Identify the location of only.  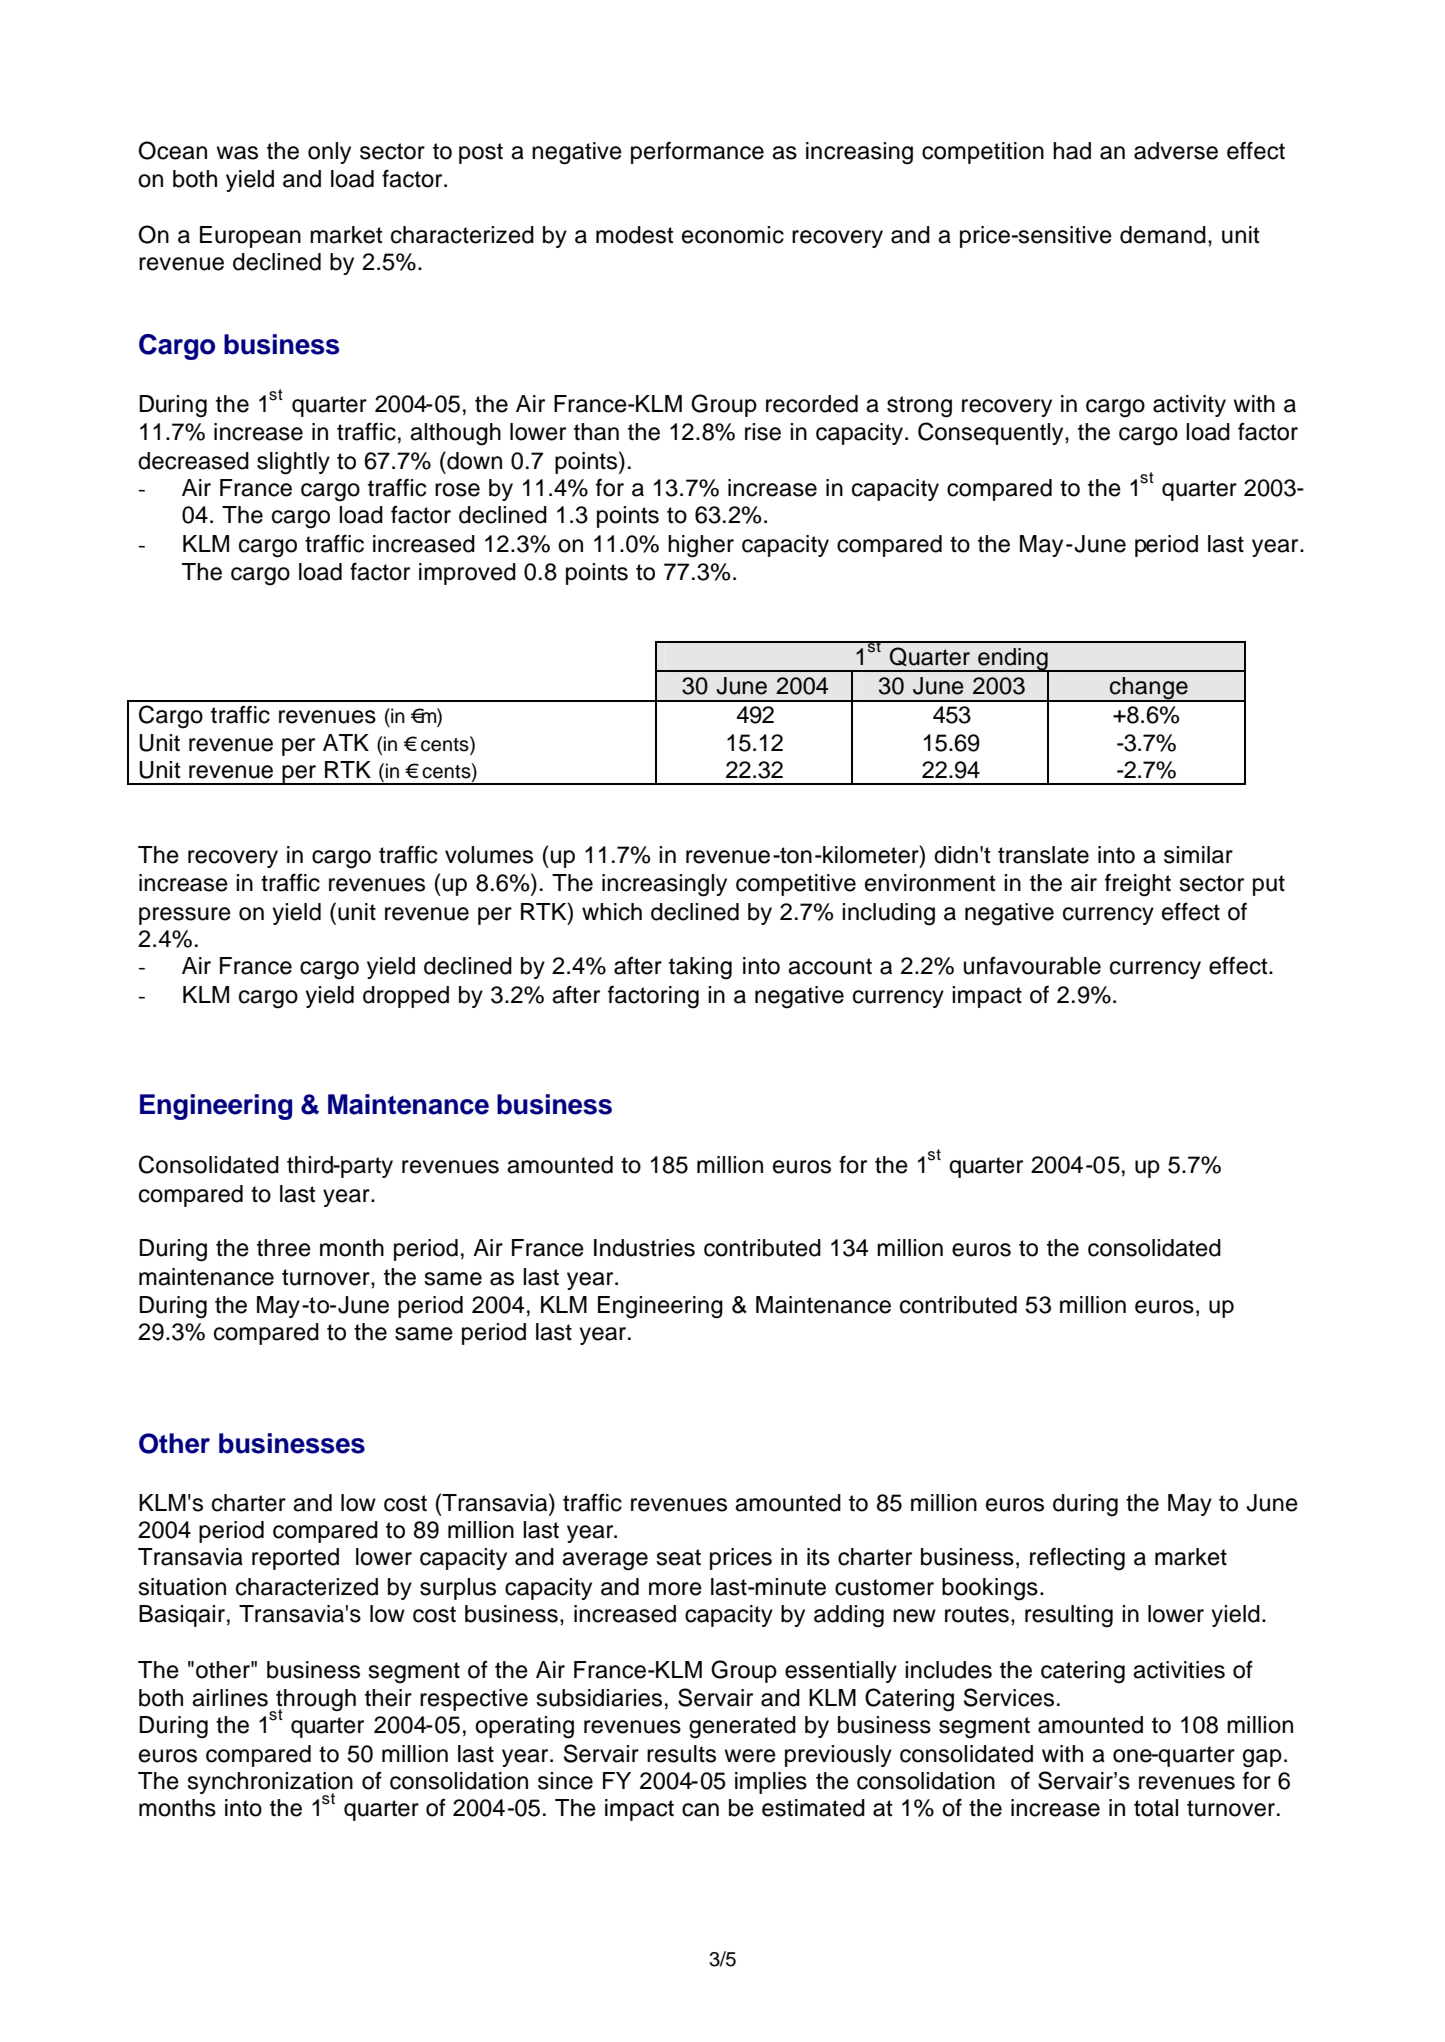
(329, 153).
